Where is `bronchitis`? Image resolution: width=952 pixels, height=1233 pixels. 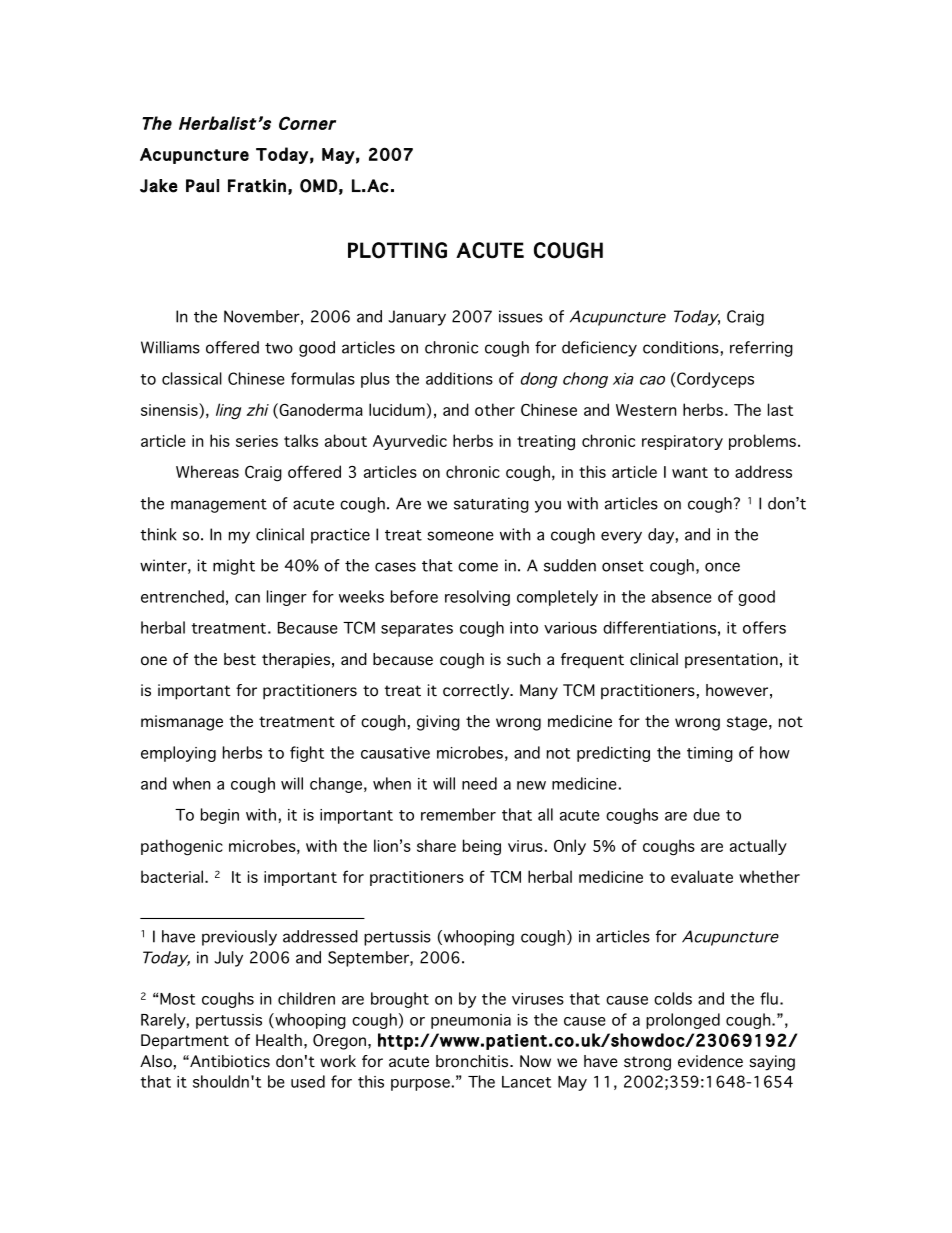 bronchitis is located at coordinates (473, 1061).
